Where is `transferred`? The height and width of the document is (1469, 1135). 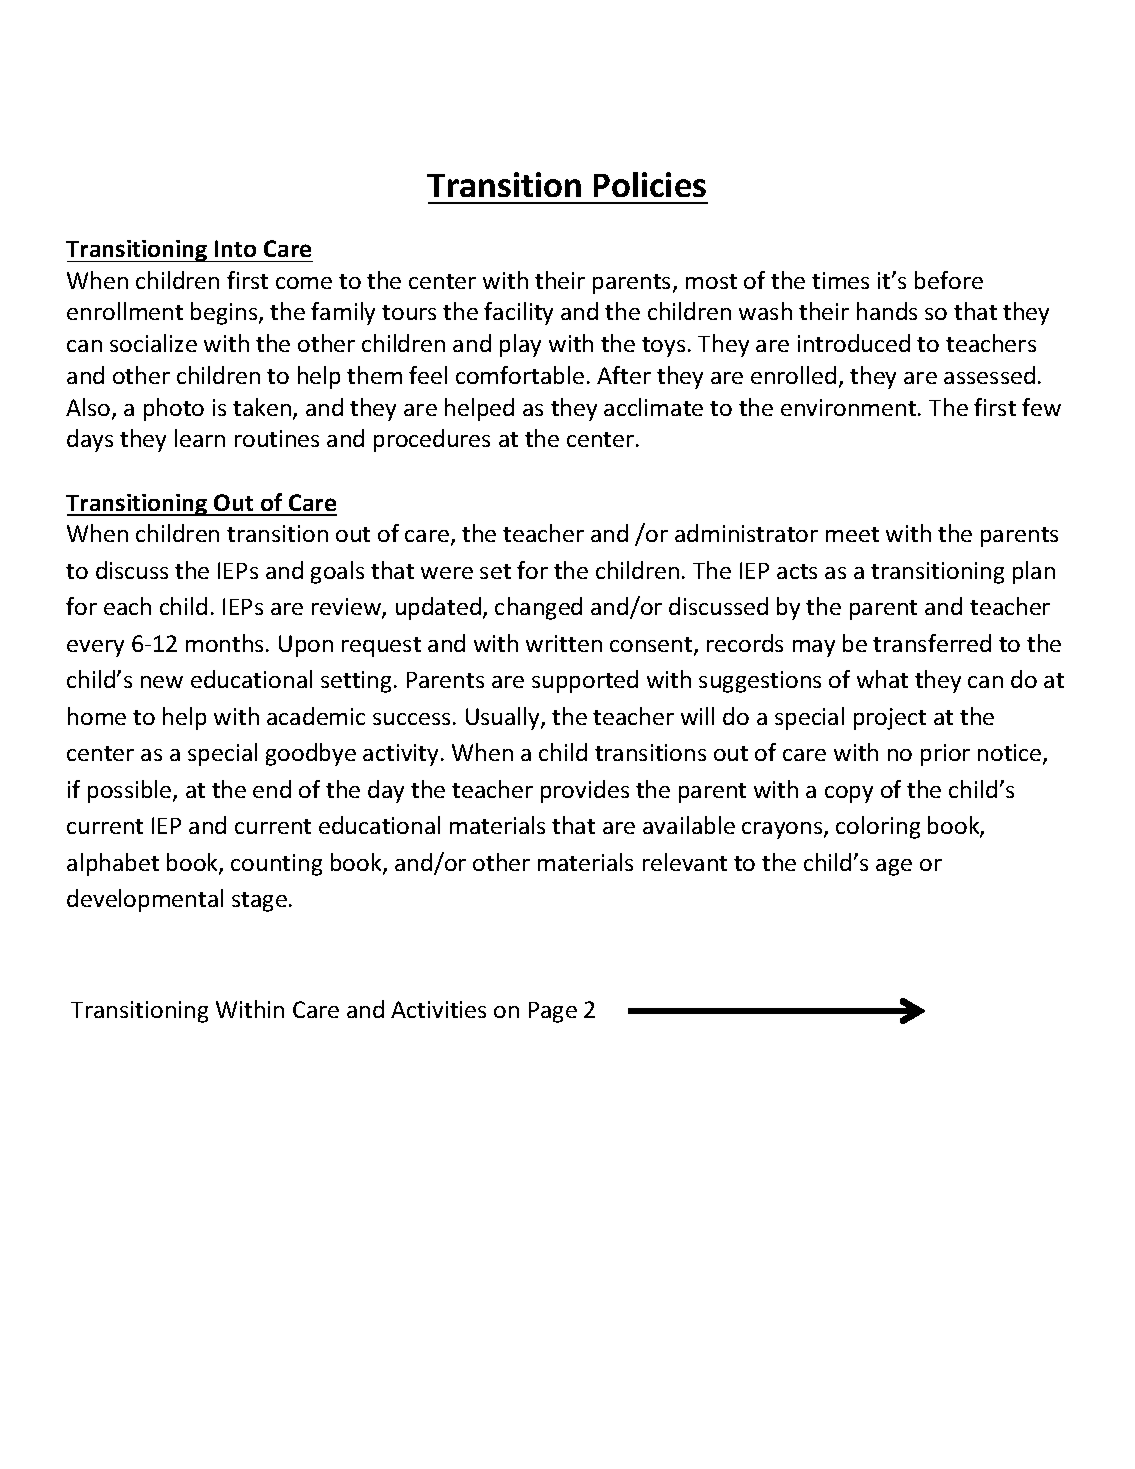
transferred is located at coordinates (932, 643).
